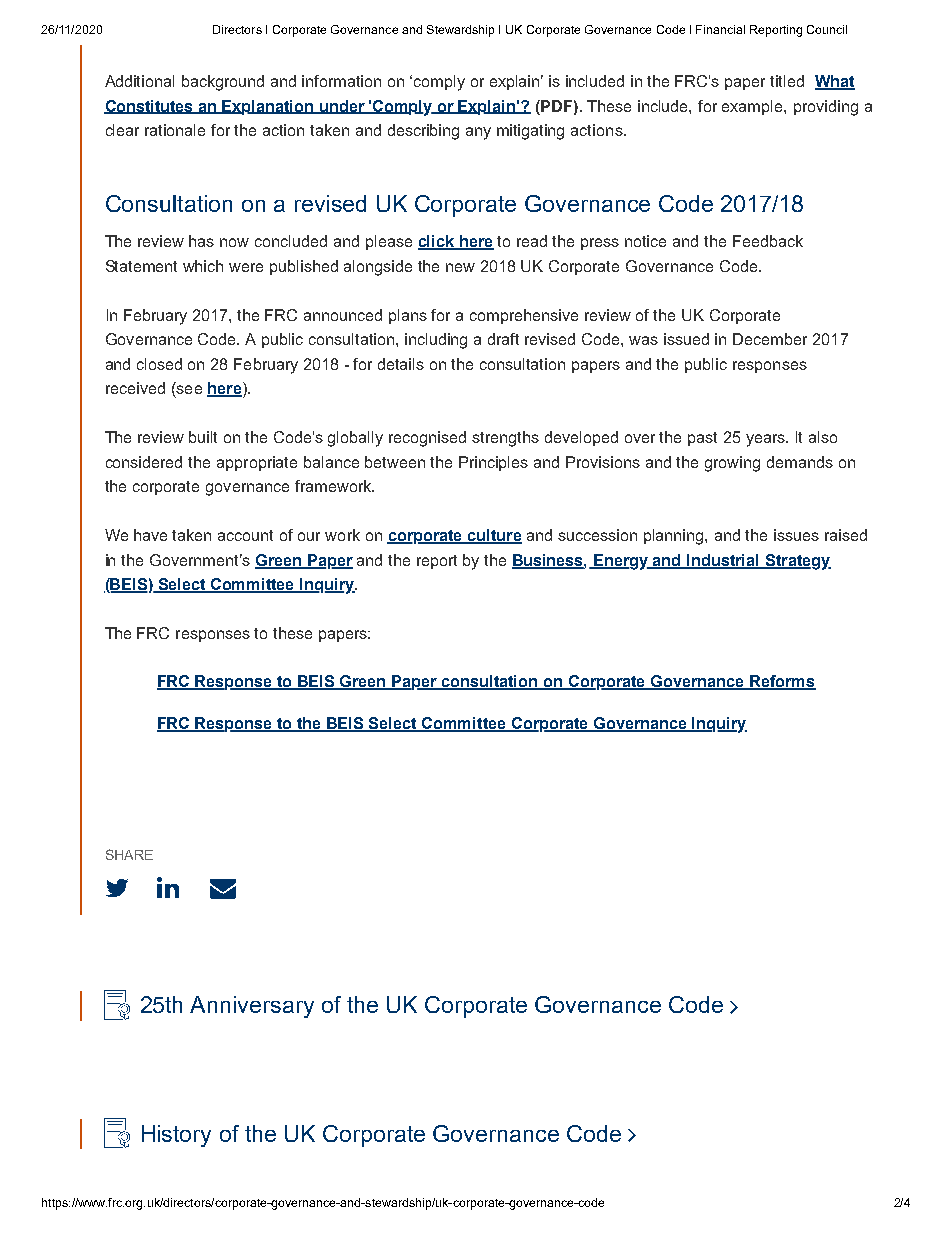 This screenshot has width=952, height=1233. I want to click on account, so click(245, 535).
